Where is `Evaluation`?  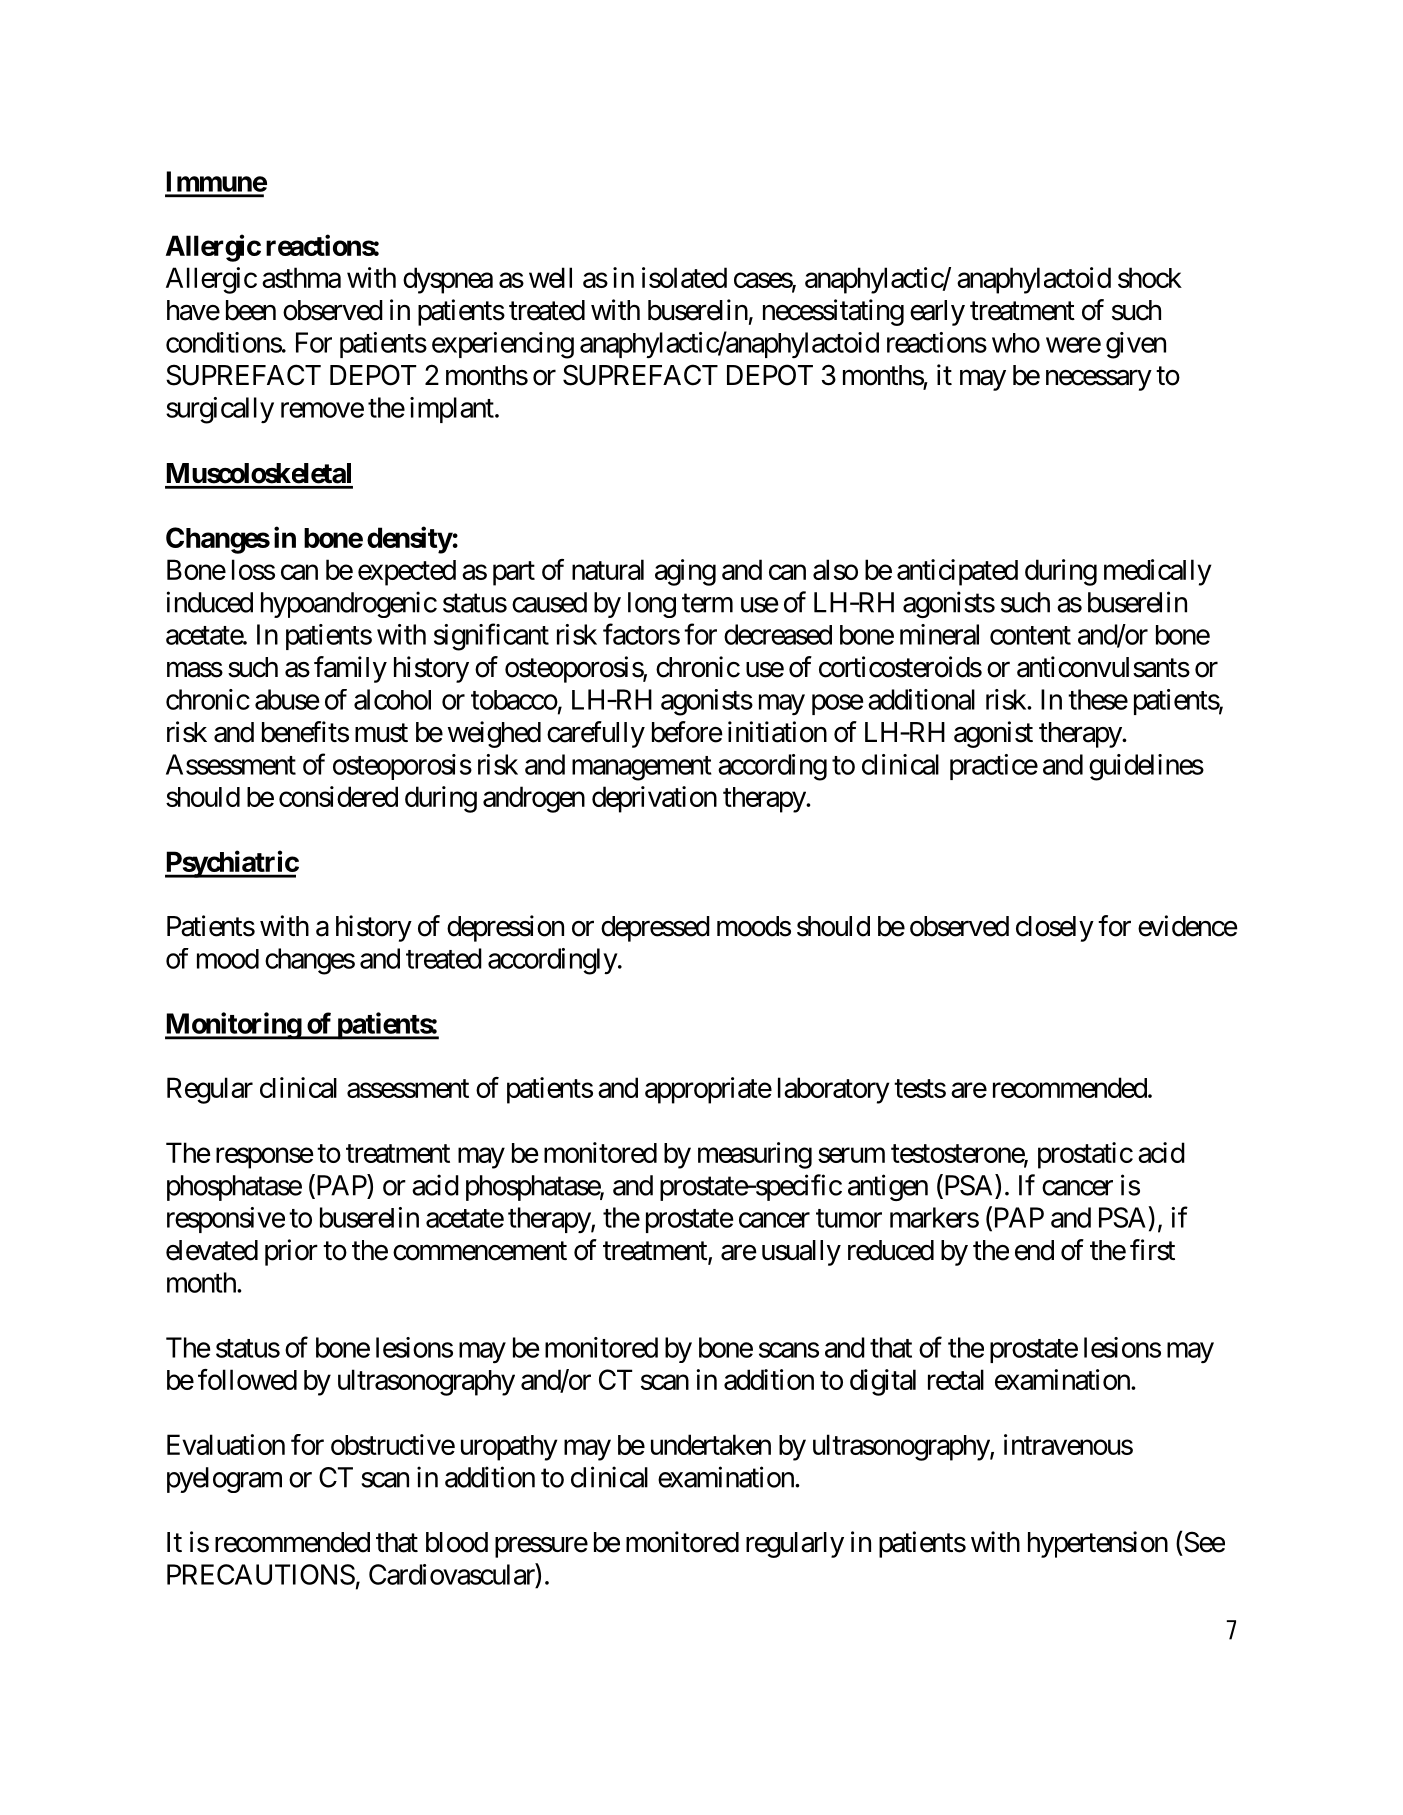 Evaluation is located at coordinates (226, 1444).
